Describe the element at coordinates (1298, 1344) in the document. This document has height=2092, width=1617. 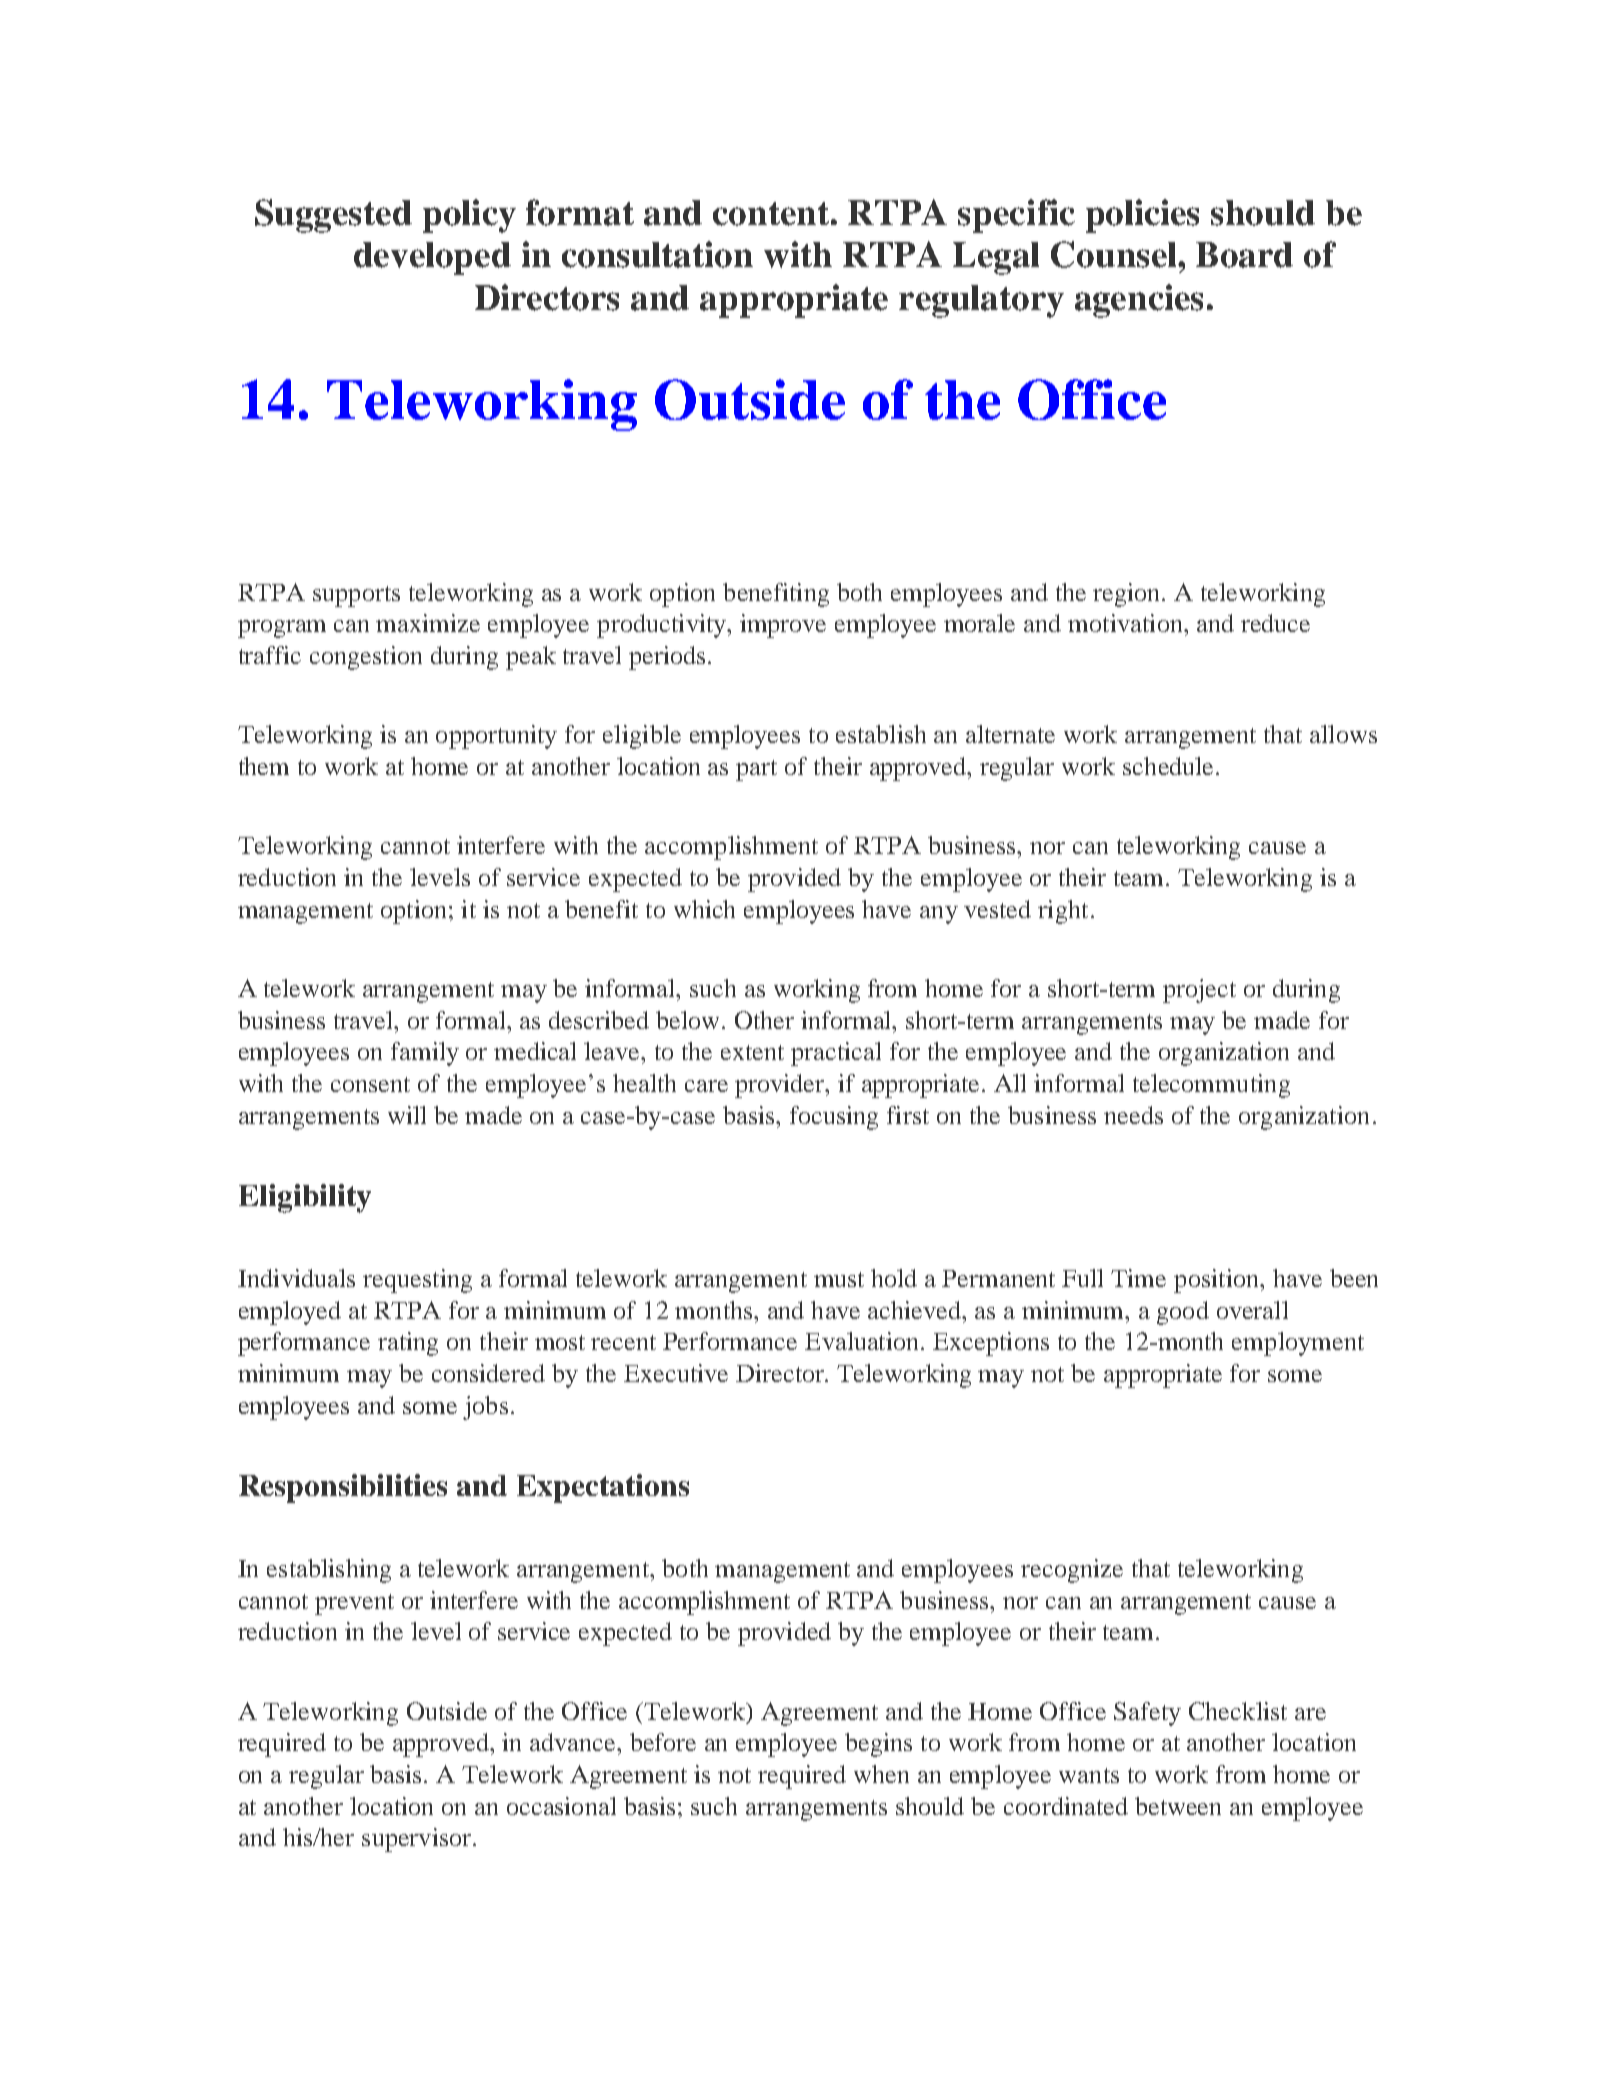
I see `employment` at that location.
